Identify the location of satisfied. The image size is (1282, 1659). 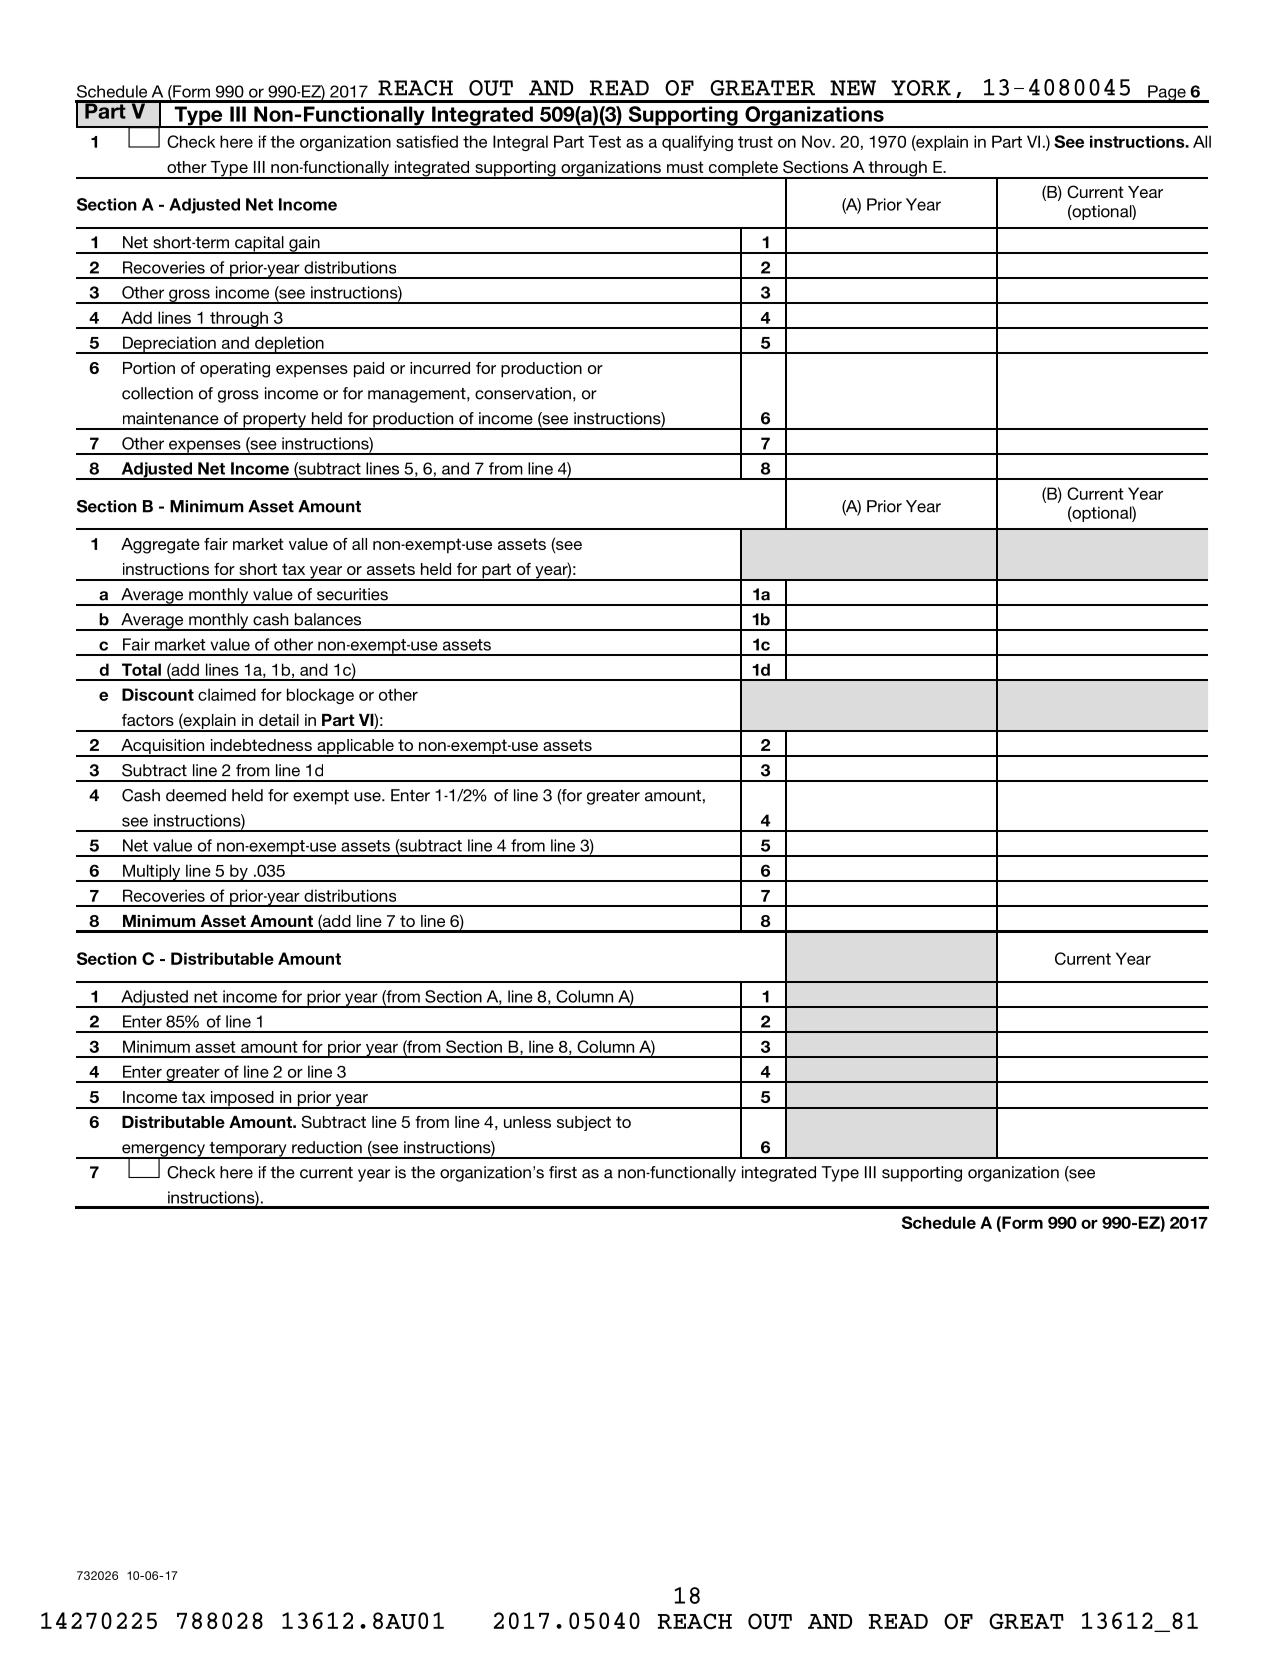
(427, 141).
